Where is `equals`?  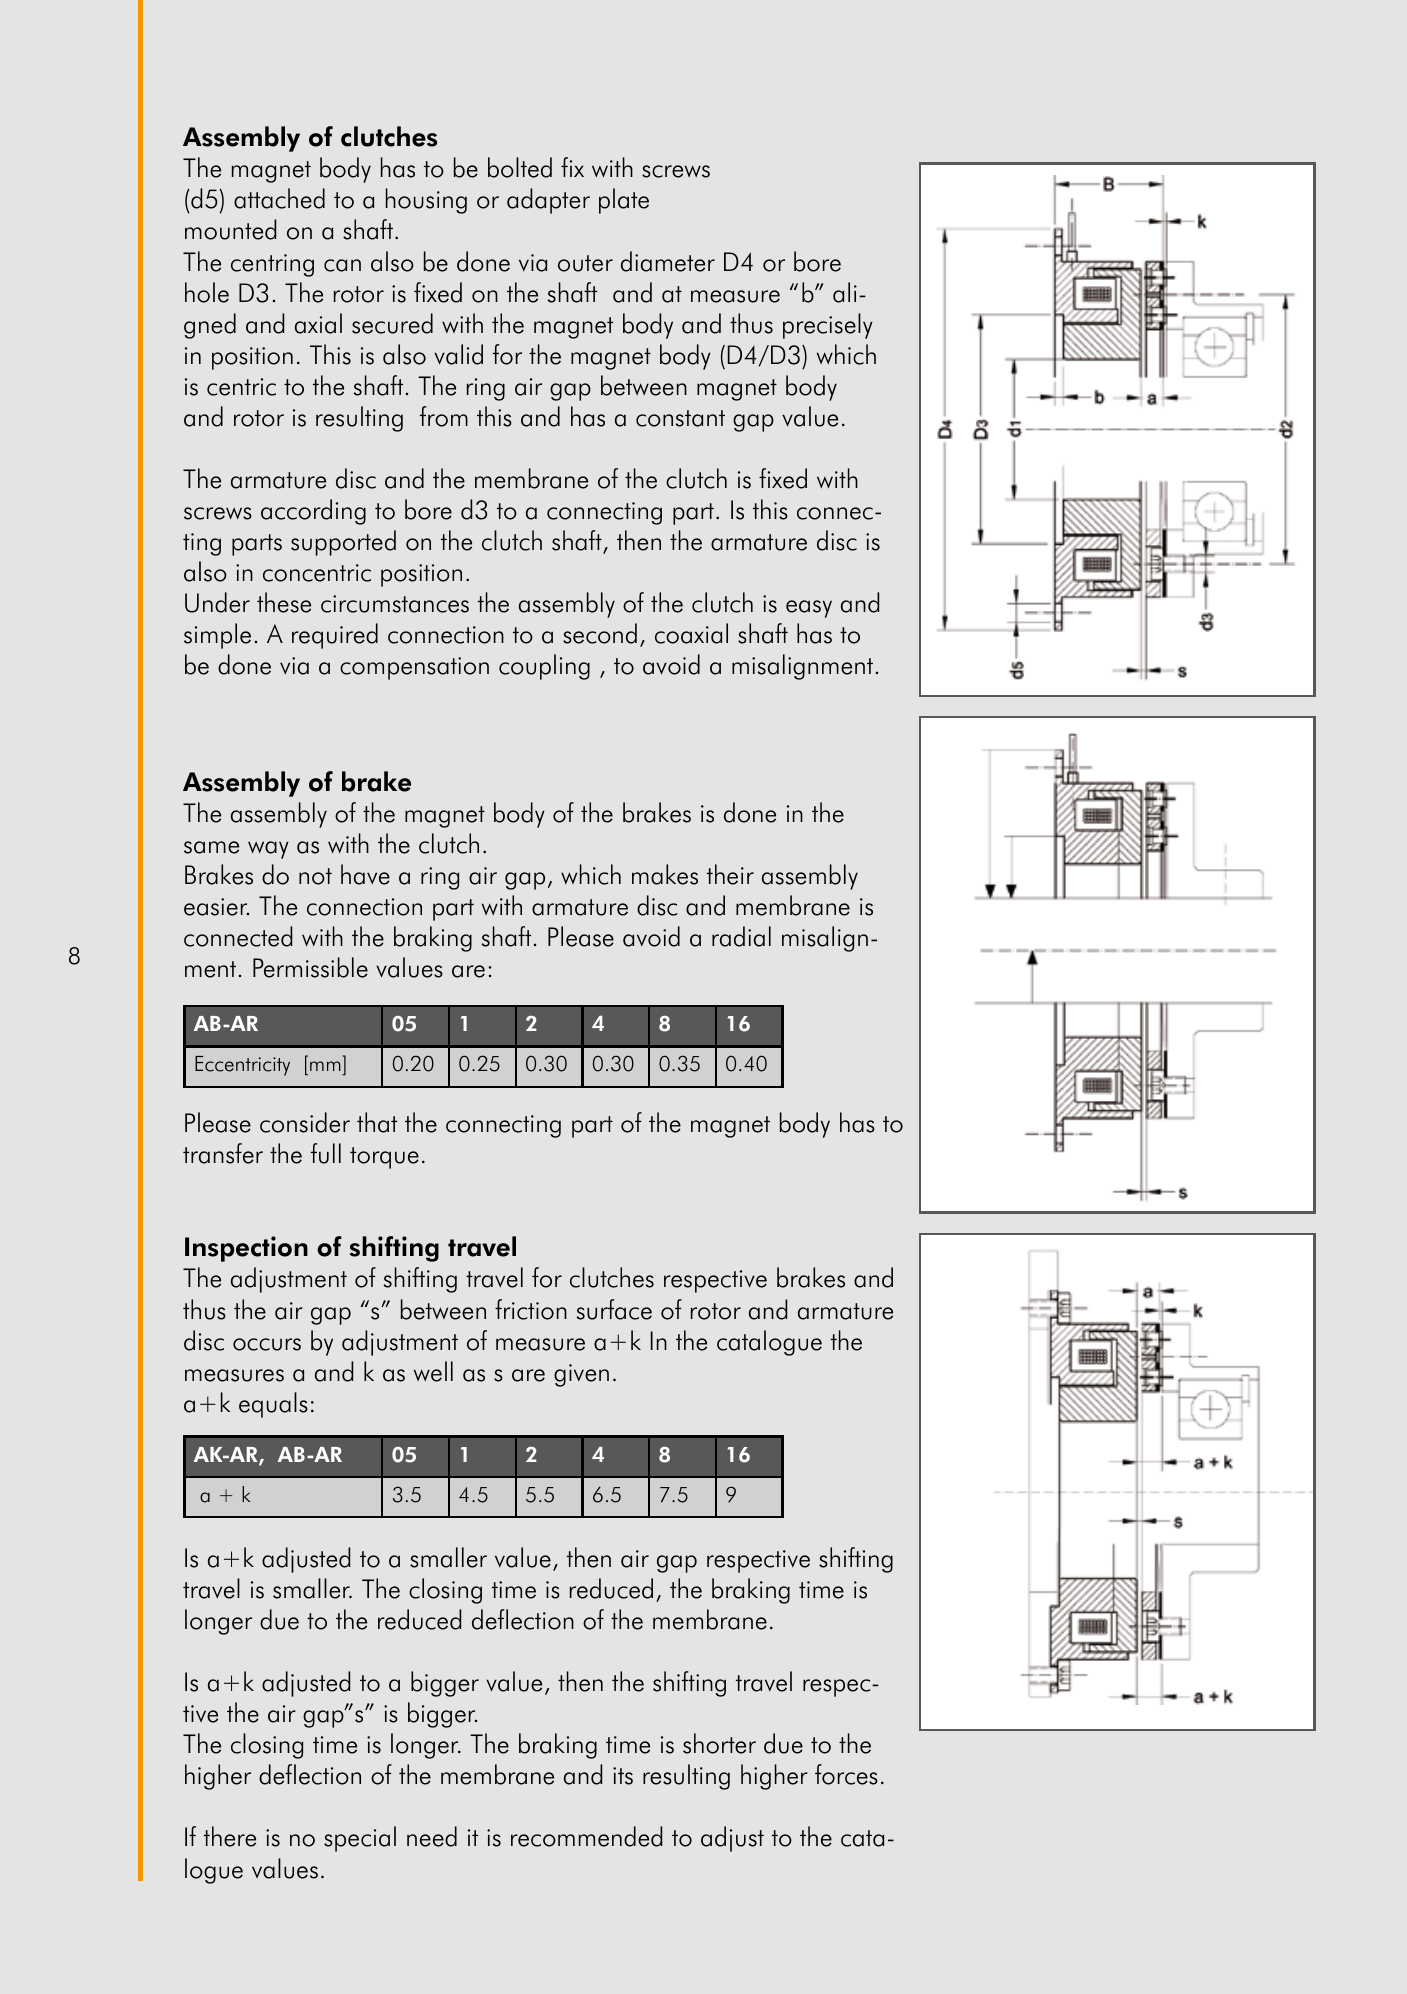 equals is located at coordinates (273, 1405).
